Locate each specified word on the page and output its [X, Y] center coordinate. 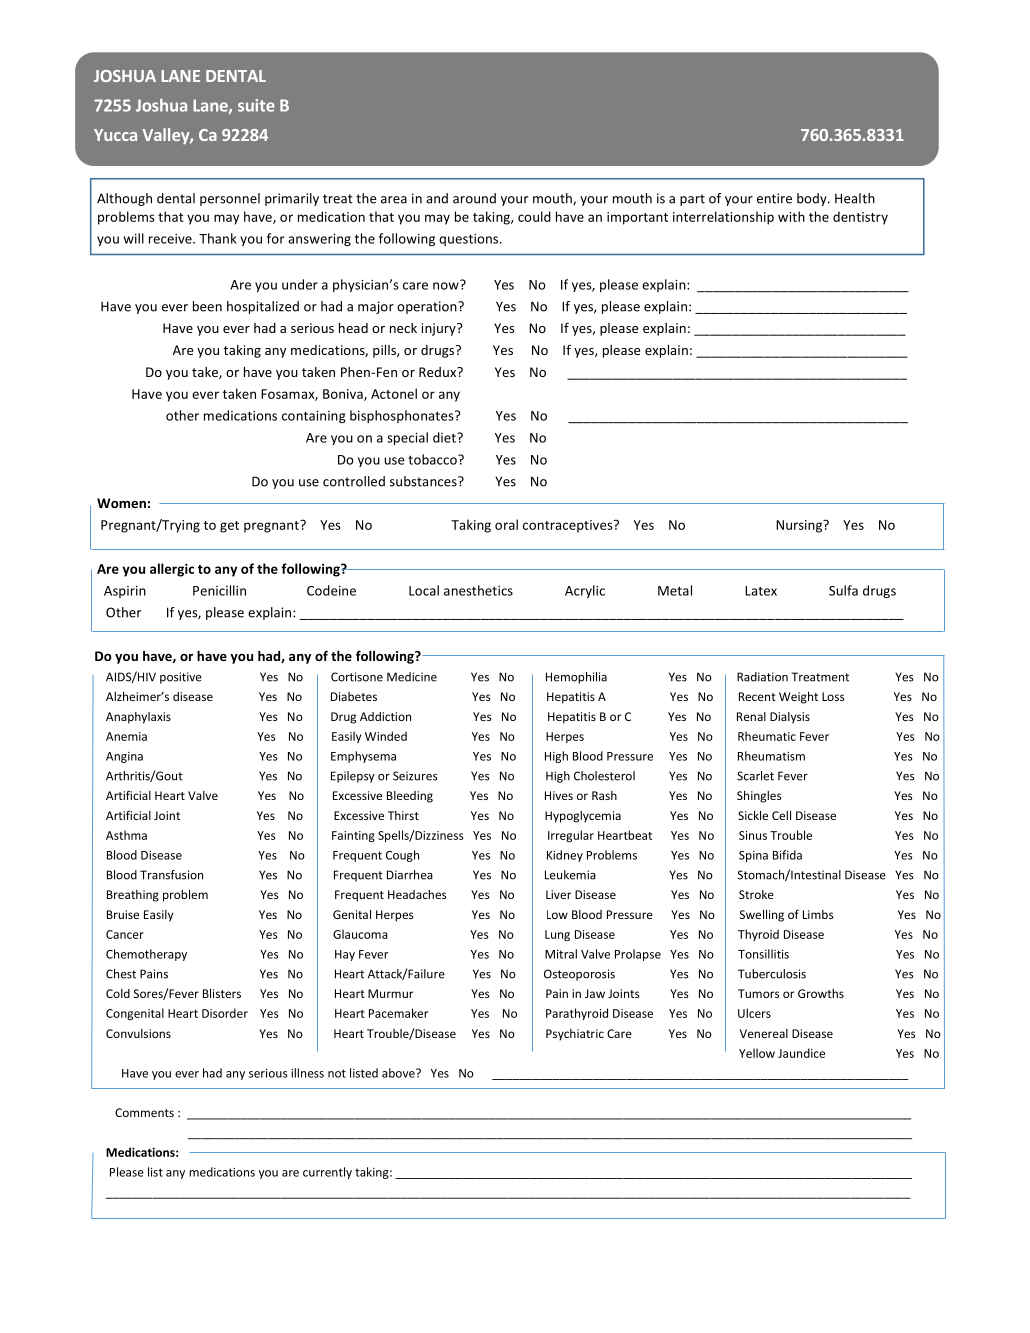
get [229, 527]
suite [256, 105]
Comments [144, 1112]
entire [774, 198]
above [399, 1073]
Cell [781, 815]
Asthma [126, 835]
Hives [559, 795]
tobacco [433, 459]
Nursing [800, 526]
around [474, 198]
